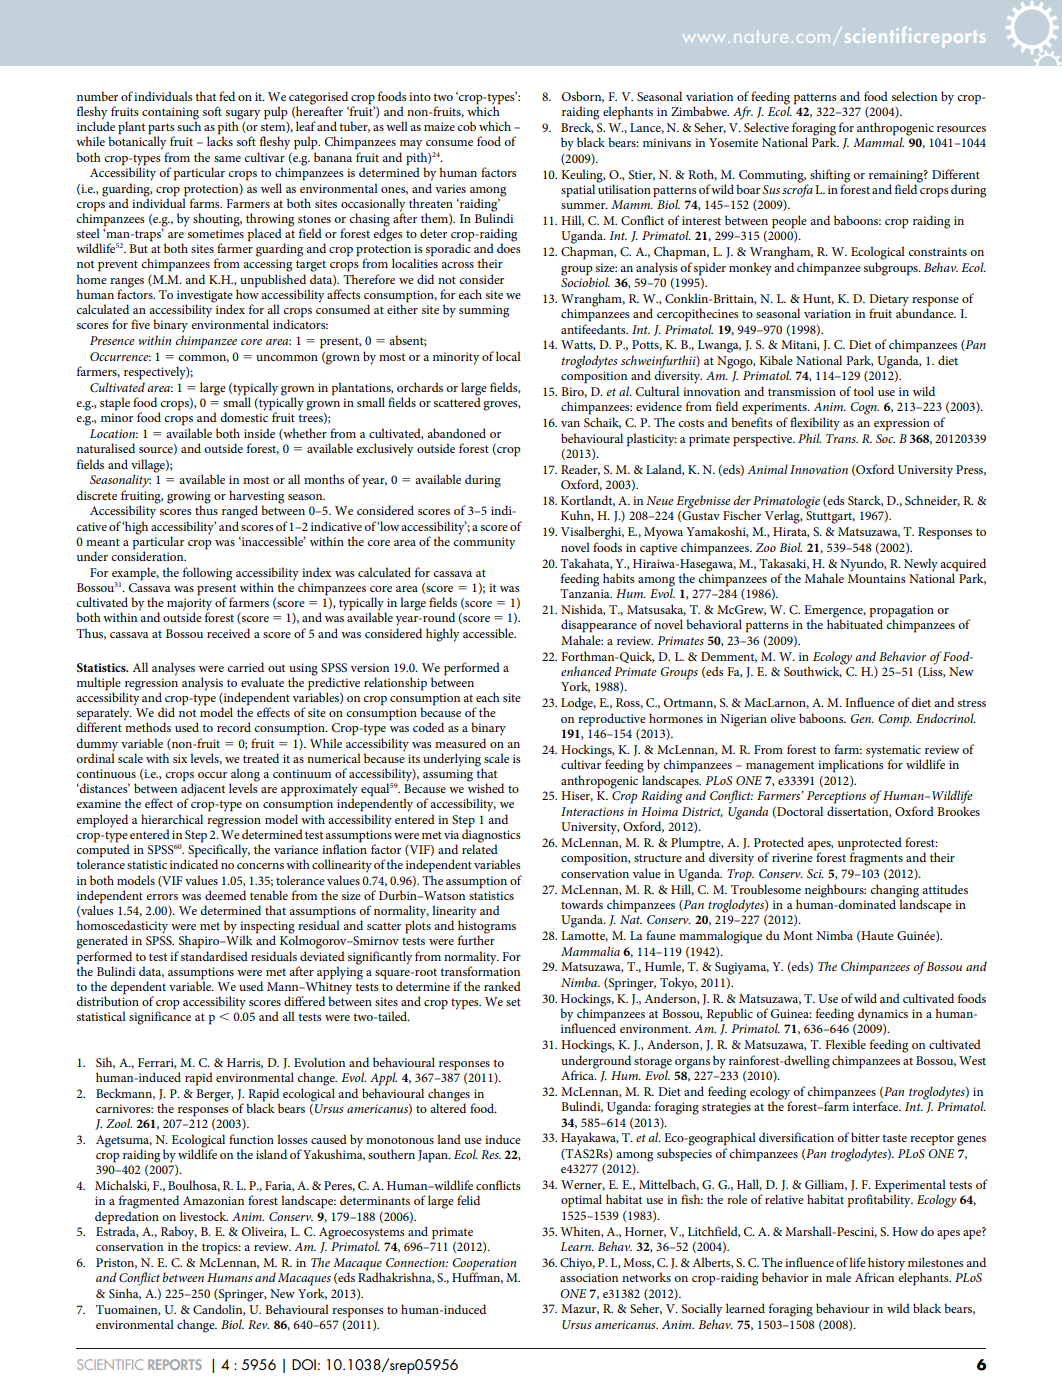 This screenshot has height=1395, width=1062. Describe the element at coordinates (456, 433) in the screenshot. I see `abandoned` at that location.
